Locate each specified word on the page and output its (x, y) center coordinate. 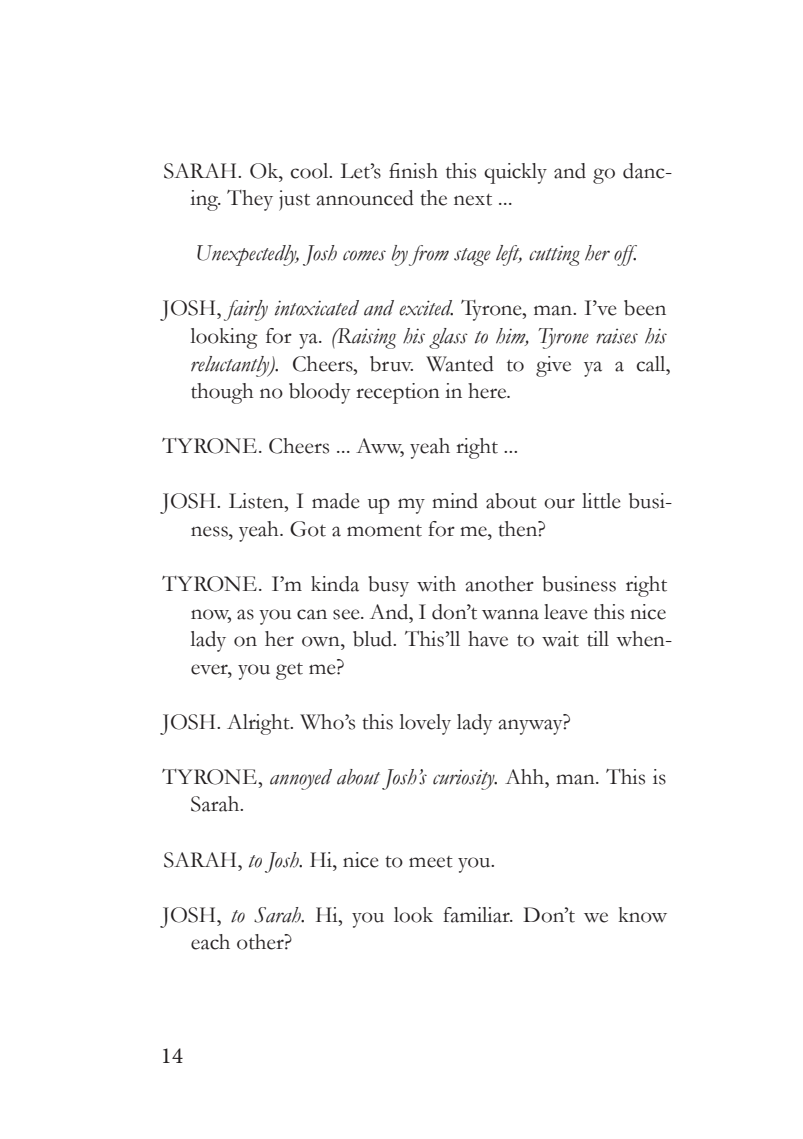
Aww (380, 447)
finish (413, 171)
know (643, 915)
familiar (477, 915)
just (294, 200)
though (222, 393)
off (625, 255)
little (601, 501)
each (210, 942)
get (289, 671)
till (598, 639)
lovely (425, 724)
